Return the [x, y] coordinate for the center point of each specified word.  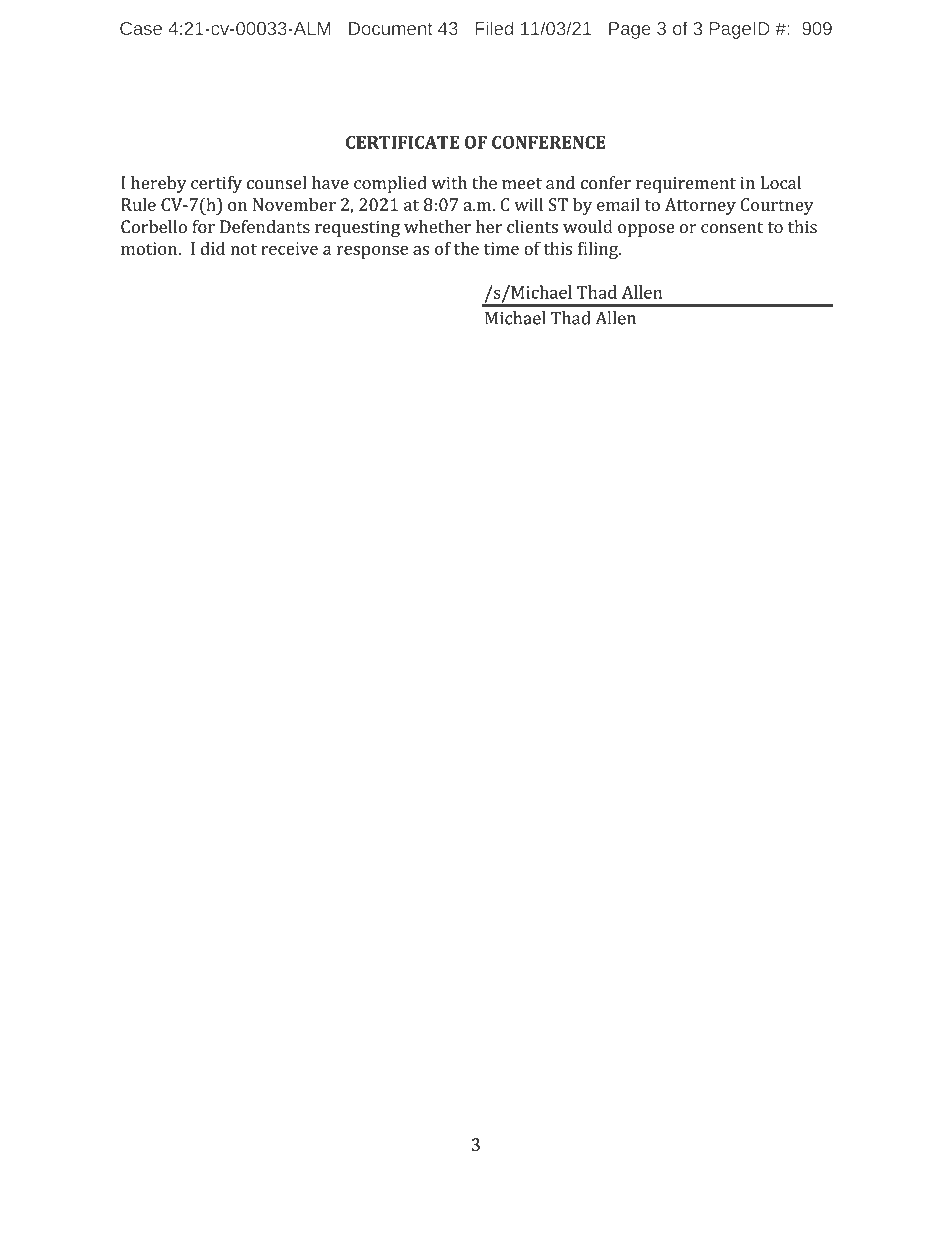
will [528, 204]
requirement [686, 185]
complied [390, 184]
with [449, 182]
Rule [138, 204]
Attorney [700, 206]
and [560, 183]
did [212, 248]
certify [216, 184]
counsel [277, 183]
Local [781, 183]
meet [522, 184]
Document [390, 28]
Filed [494, 28]
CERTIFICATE [402, 142]
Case [141, 28]
